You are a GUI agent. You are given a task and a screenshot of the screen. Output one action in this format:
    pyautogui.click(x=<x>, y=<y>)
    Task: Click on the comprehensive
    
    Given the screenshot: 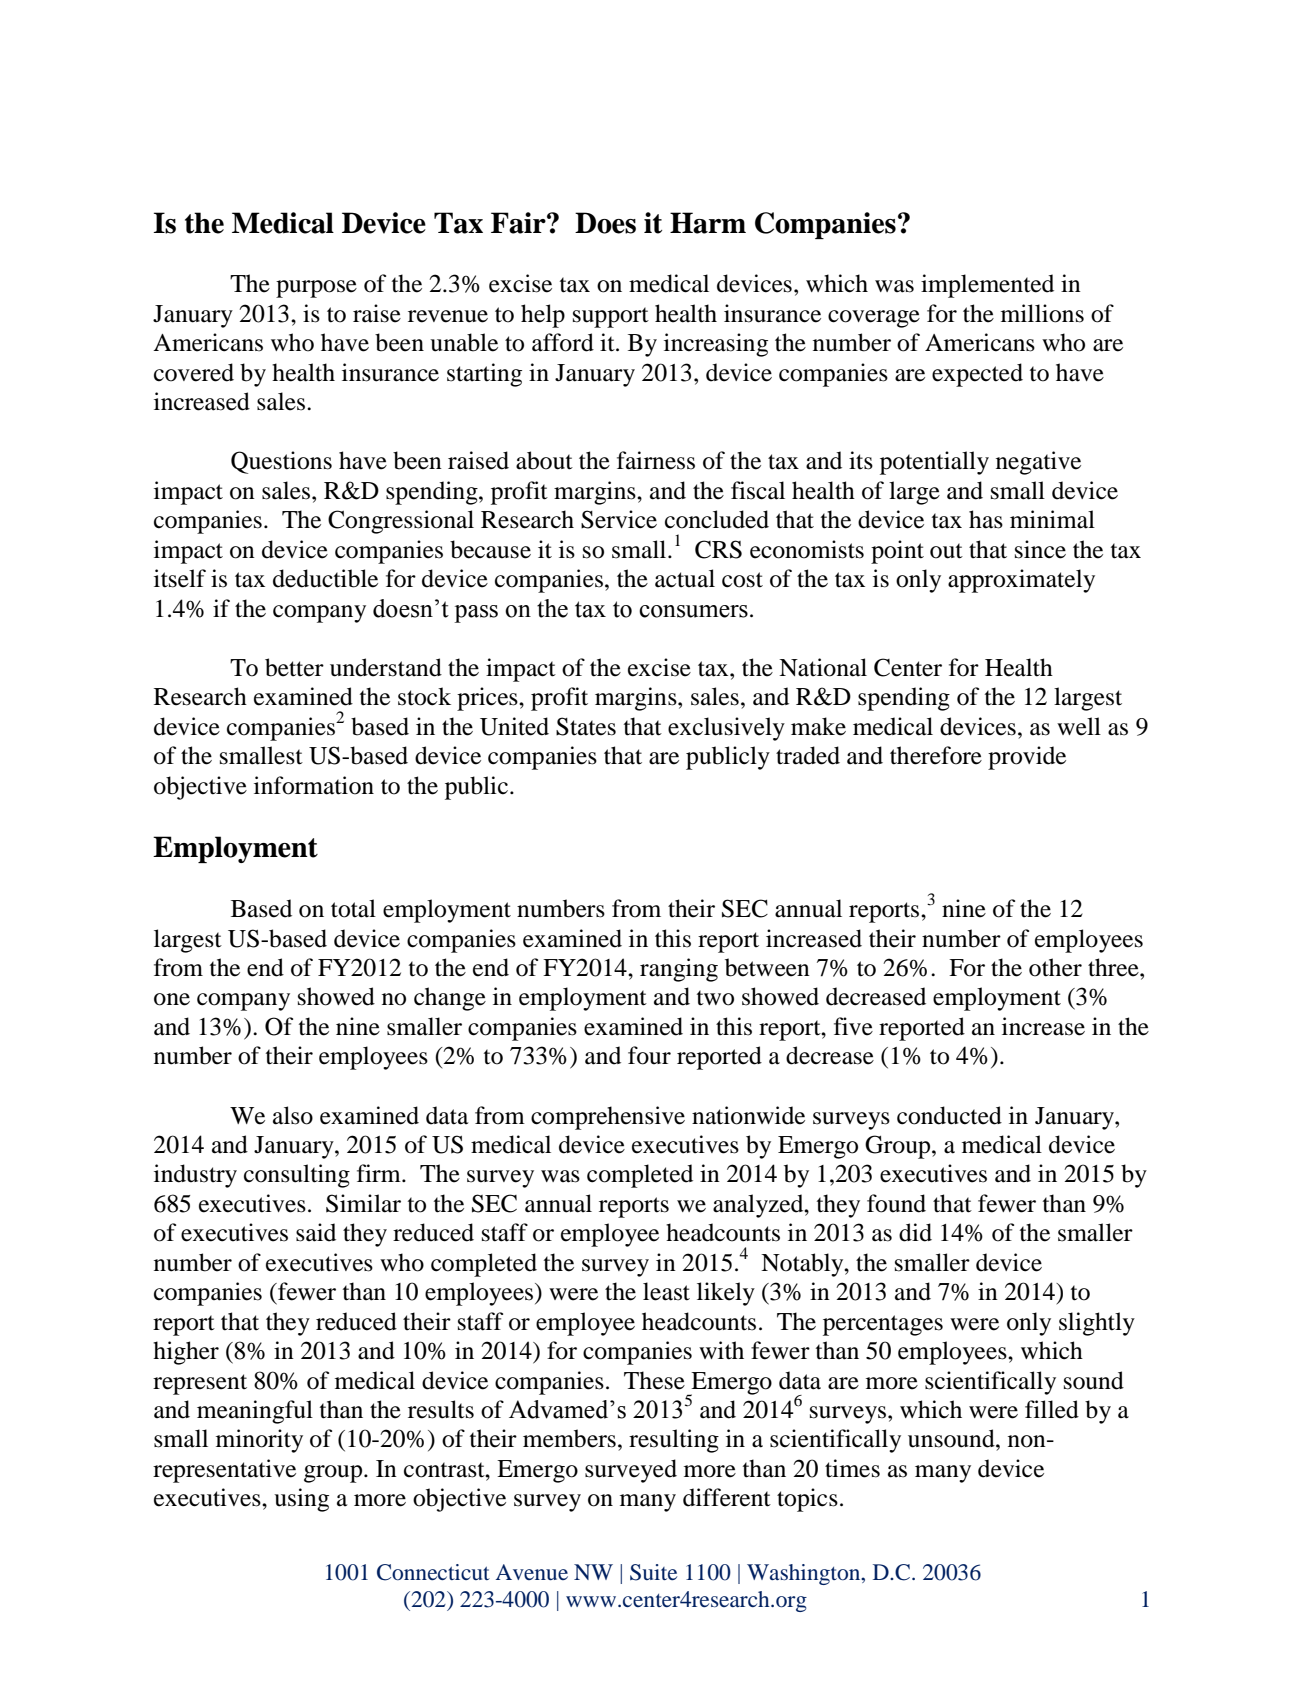 What is the action you would take?
    pyautogui.click(x=608, y=1118)
